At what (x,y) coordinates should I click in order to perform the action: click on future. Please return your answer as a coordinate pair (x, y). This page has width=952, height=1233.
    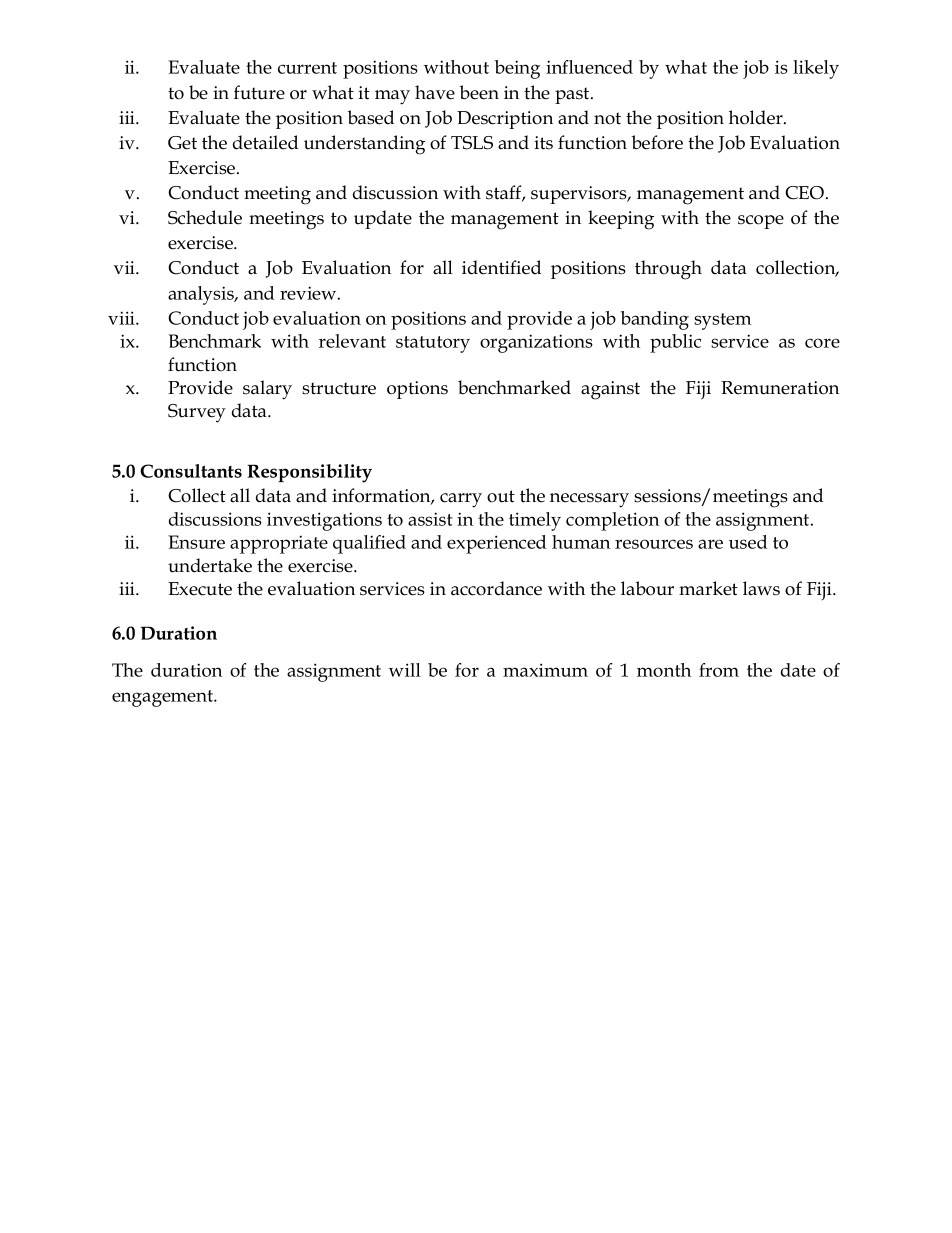
    Looking at the image, I should click on (259, 92).
